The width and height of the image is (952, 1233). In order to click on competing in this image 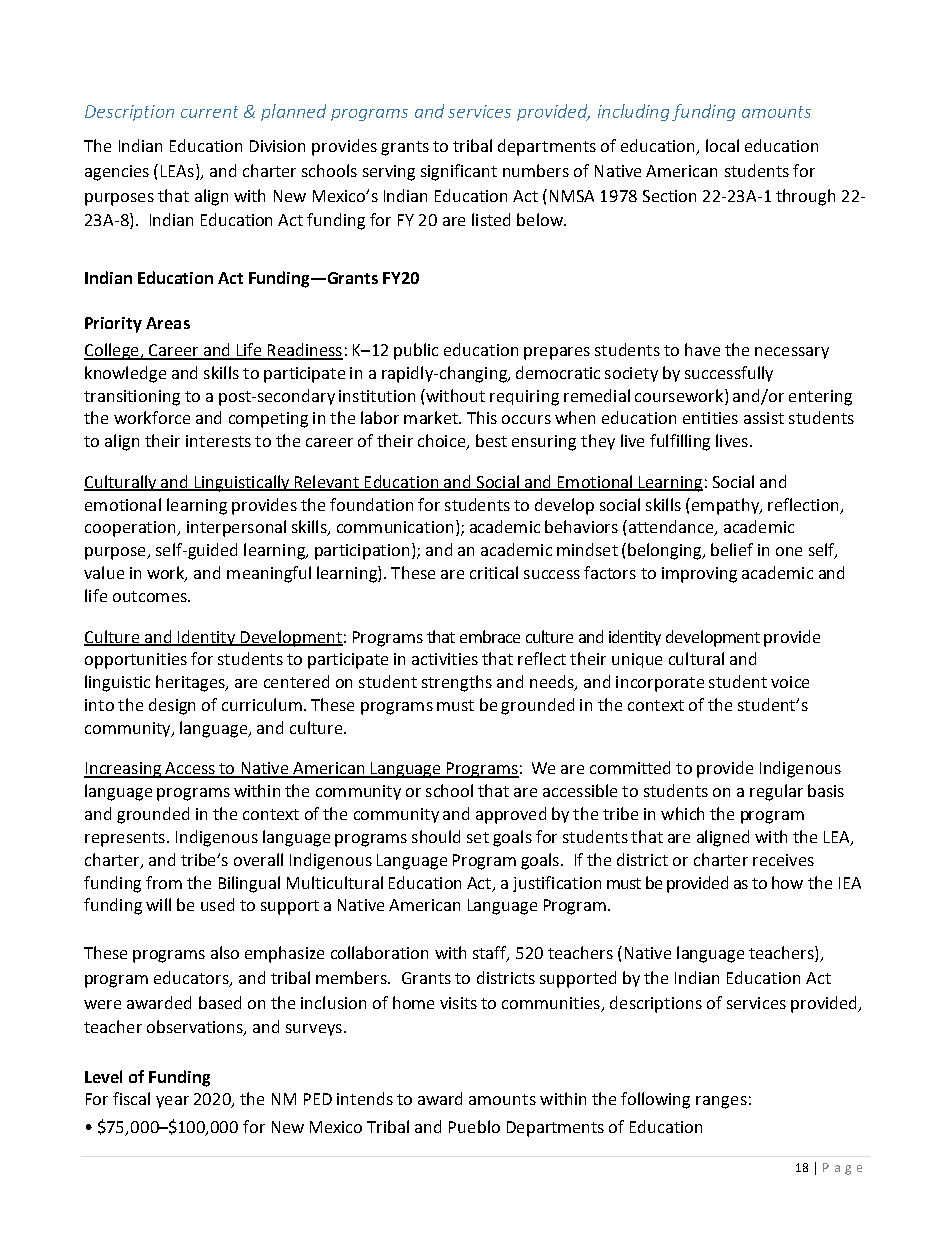, I will do `click(268, 420)`.
